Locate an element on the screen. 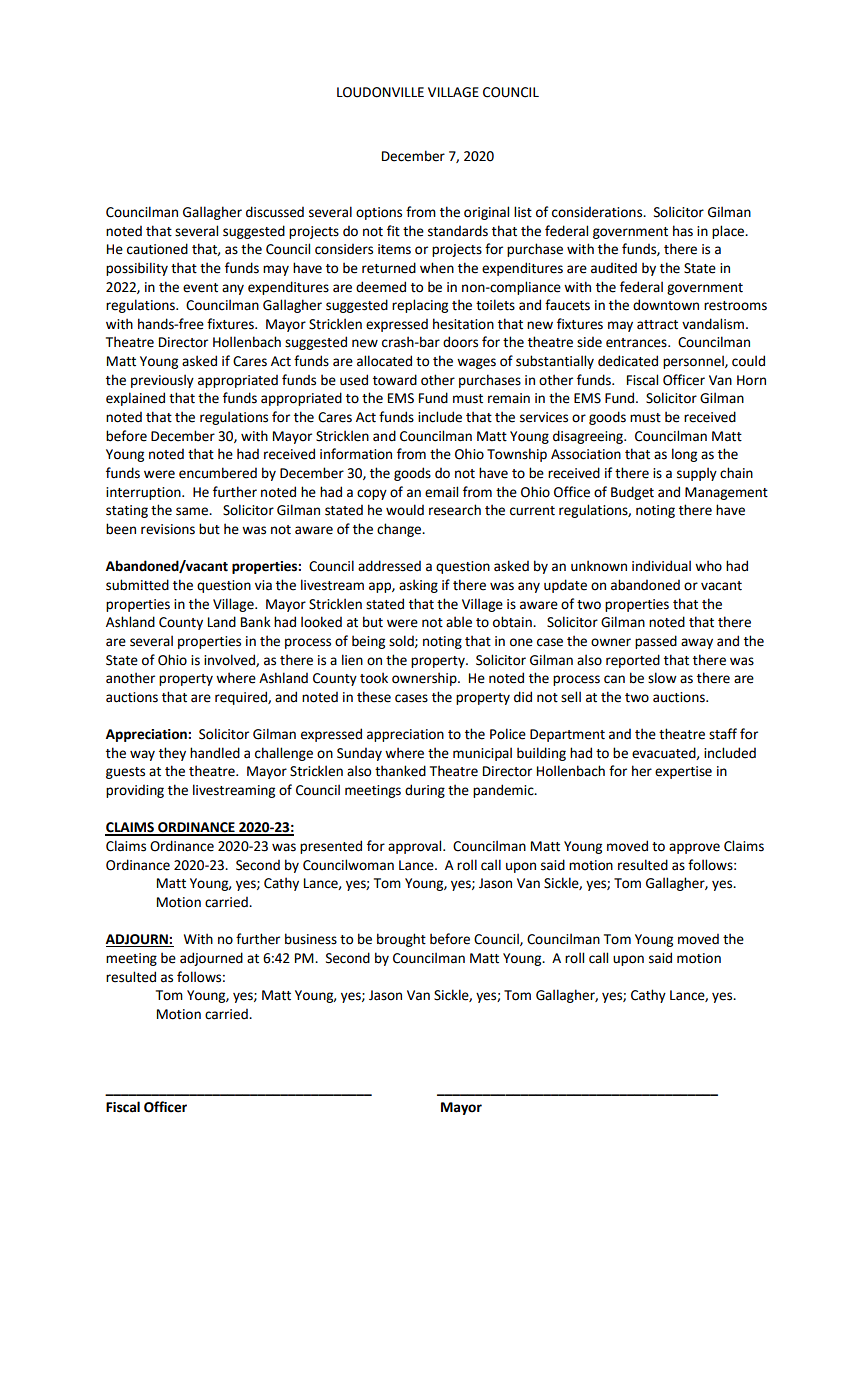  business is located at coordinates (311, 939).
